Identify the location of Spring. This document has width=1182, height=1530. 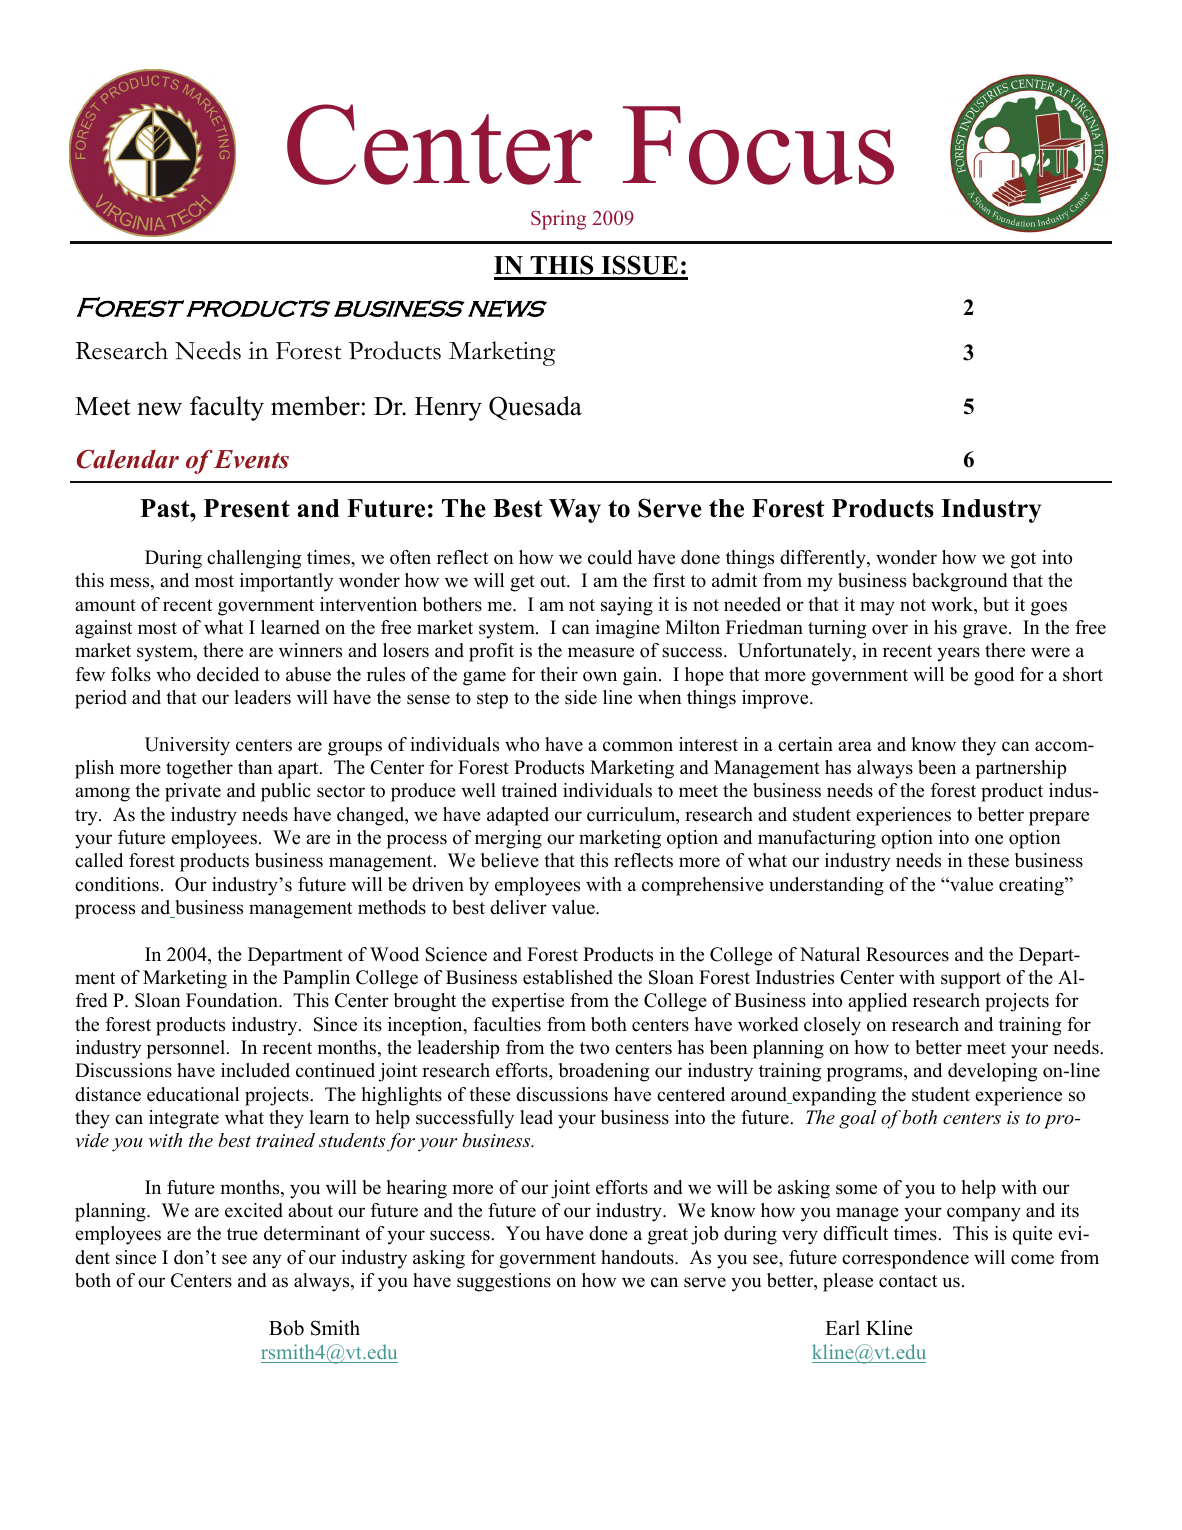
(558, 220).
